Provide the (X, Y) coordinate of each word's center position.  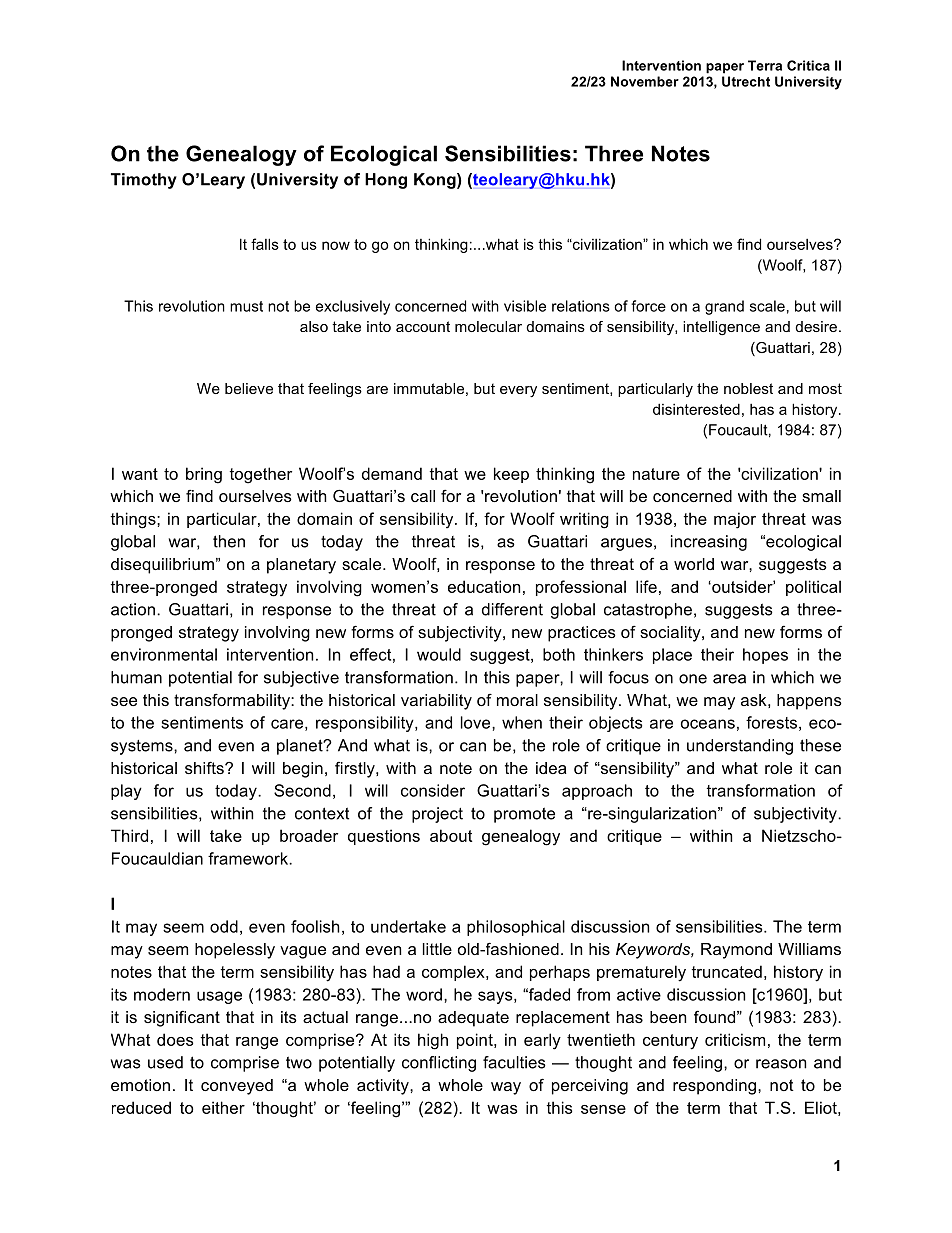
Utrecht (746, 81)
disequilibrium (162, 566)
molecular (488, 326)
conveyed (237, 1087)
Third (129, 835)
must (246, 306)
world (694, 564)
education (484, 586)
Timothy (144, 181)
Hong (386, 181)
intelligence (721, 328)
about (451, 835)
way (506, 1088)
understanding (740, 747)
